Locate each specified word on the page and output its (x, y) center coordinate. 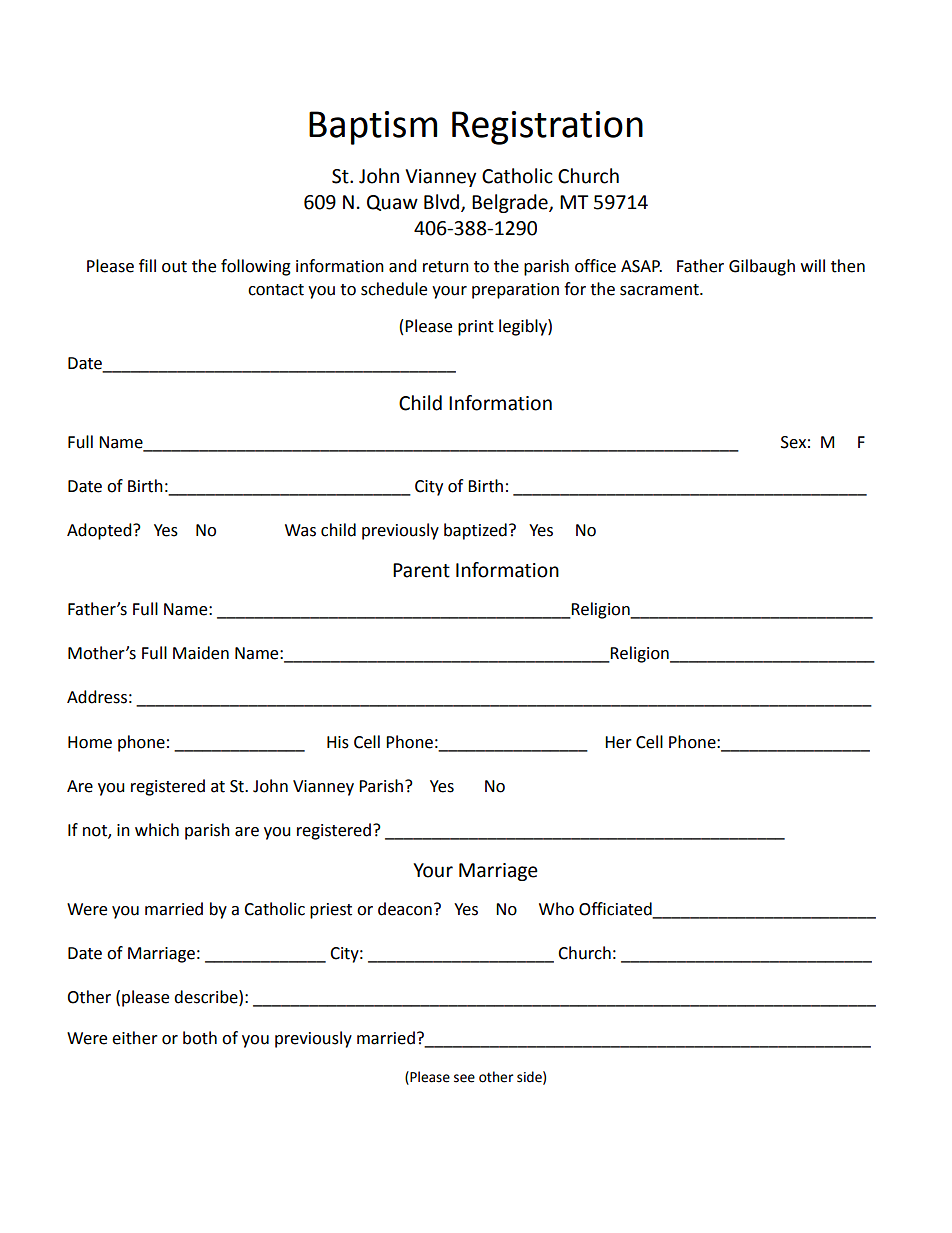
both (200, 1038)
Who (556, 909)
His (338, 742)
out (174, 267)
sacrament (660, 290)
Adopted (100, 531)
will (813, 265)
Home (90, 742)
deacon (405, 909)
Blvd (443, 203)
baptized (475, 531)
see (464, 1078)
